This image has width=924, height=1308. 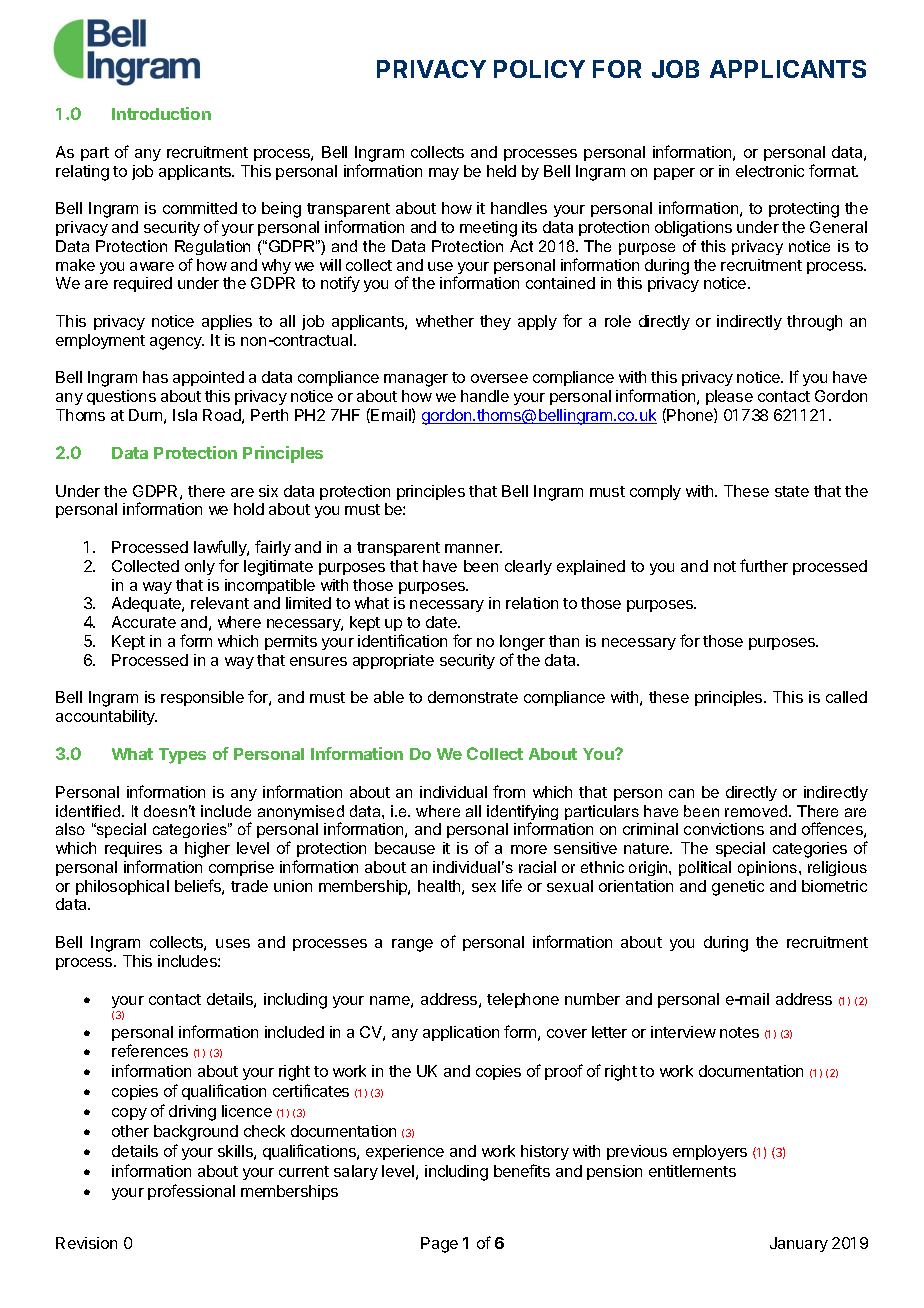 What do you see at coordinates (846, 697) in the image?
I see `called` at bounding box center [846, 697].
